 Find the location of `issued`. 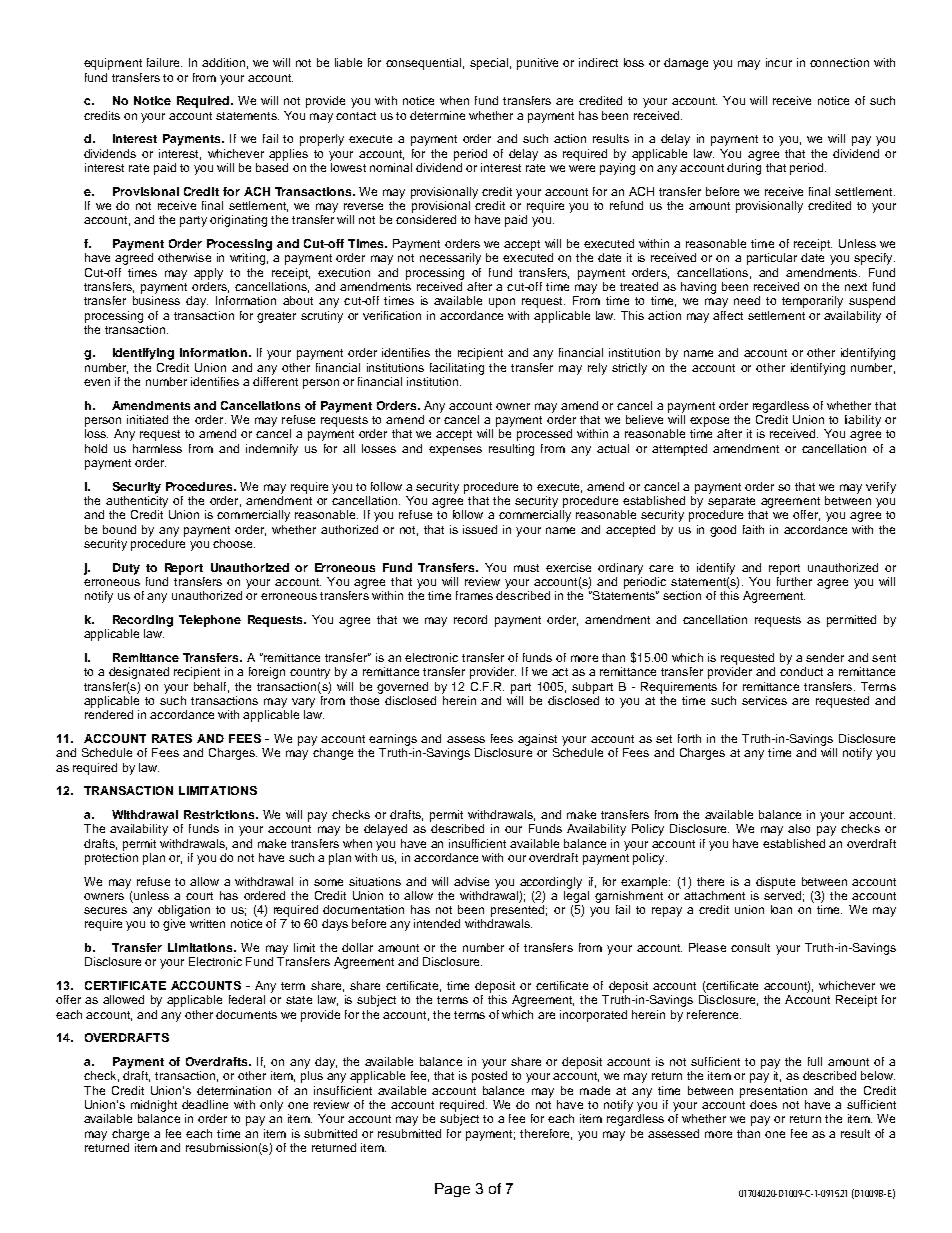

issued is located at coordinates (480, 529).
